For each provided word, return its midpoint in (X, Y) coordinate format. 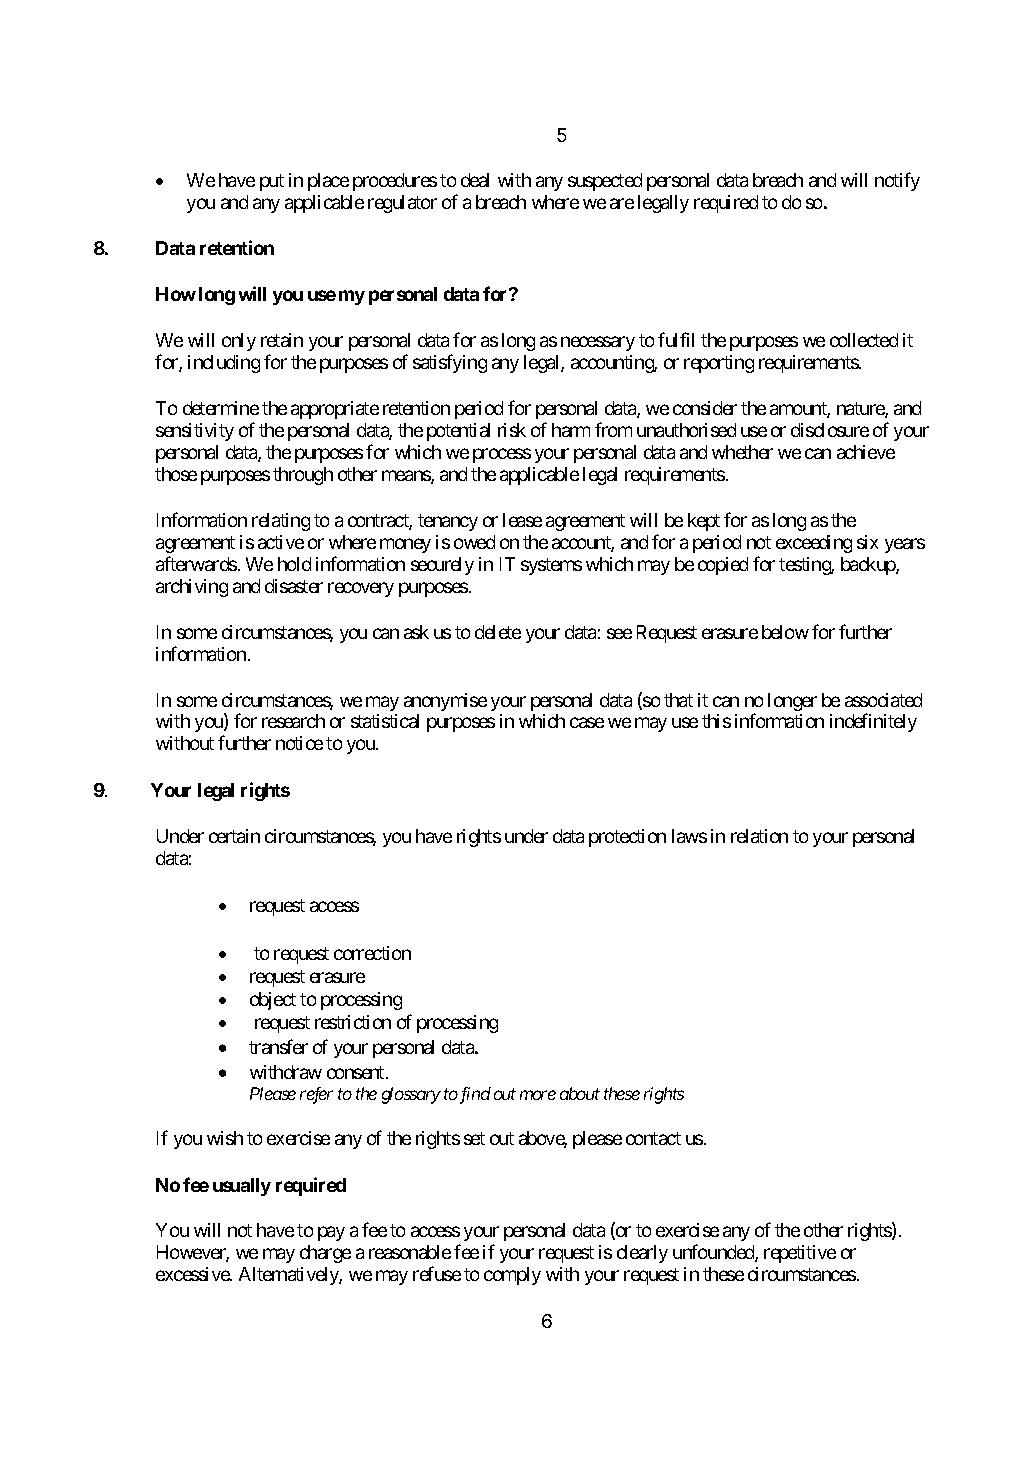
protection (627, 838)
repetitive (800, 1254)
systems (551, 566)
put (272, 182)
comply (512, 1276)
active (281, 542)
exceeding (814, 544)
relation (759, 836)
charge (325, 1254)
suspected (605, 182)
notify (897, 181)
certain (234, 836)
